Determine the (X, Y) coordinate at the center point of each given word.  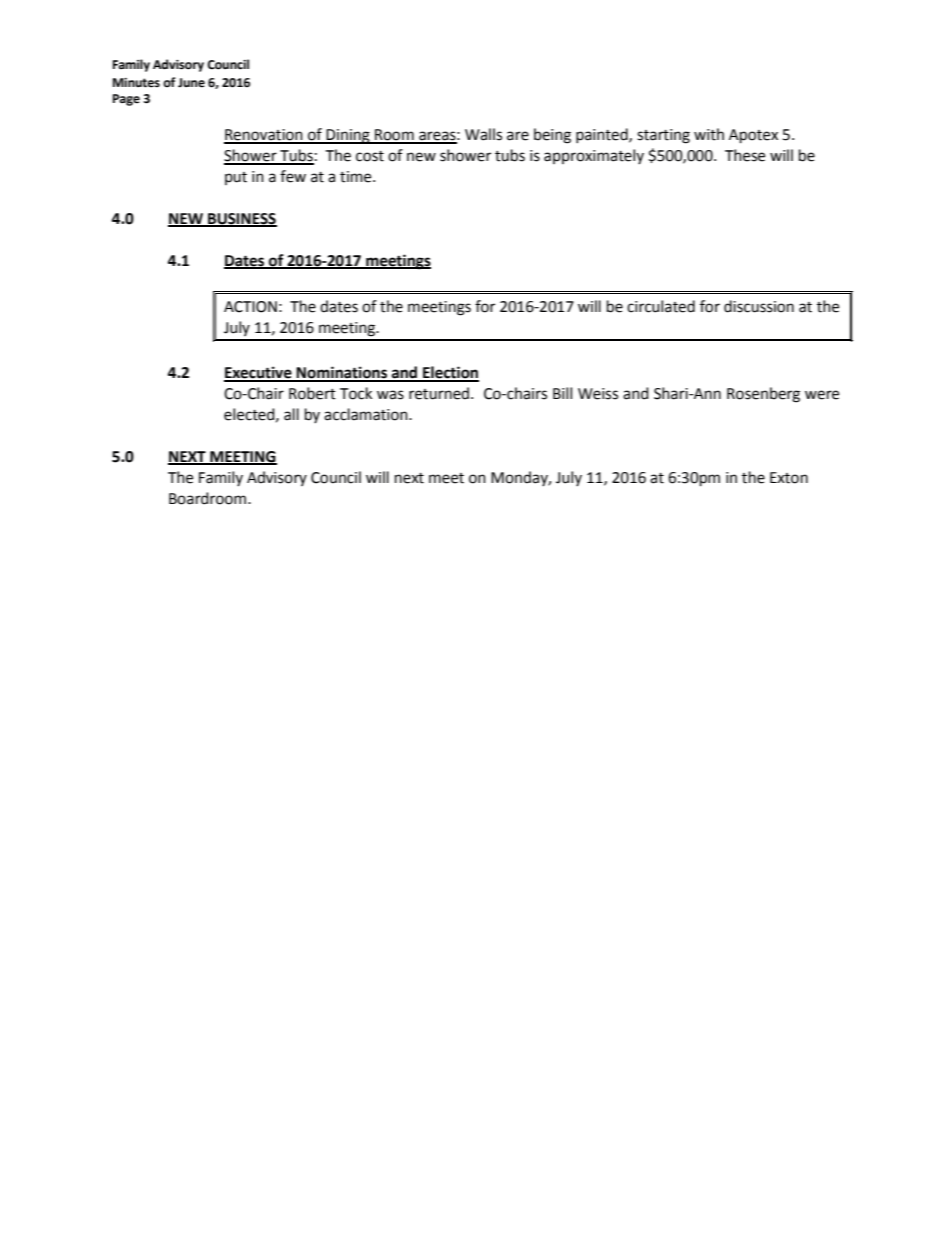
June (191, 83)
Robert (312, 393)
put (236, 178)
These (745, 155)
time (357, 177)
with (709, 134)
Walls (483, 134)
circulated (661, 306)
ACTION (250, 307)
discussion (759, 306)
